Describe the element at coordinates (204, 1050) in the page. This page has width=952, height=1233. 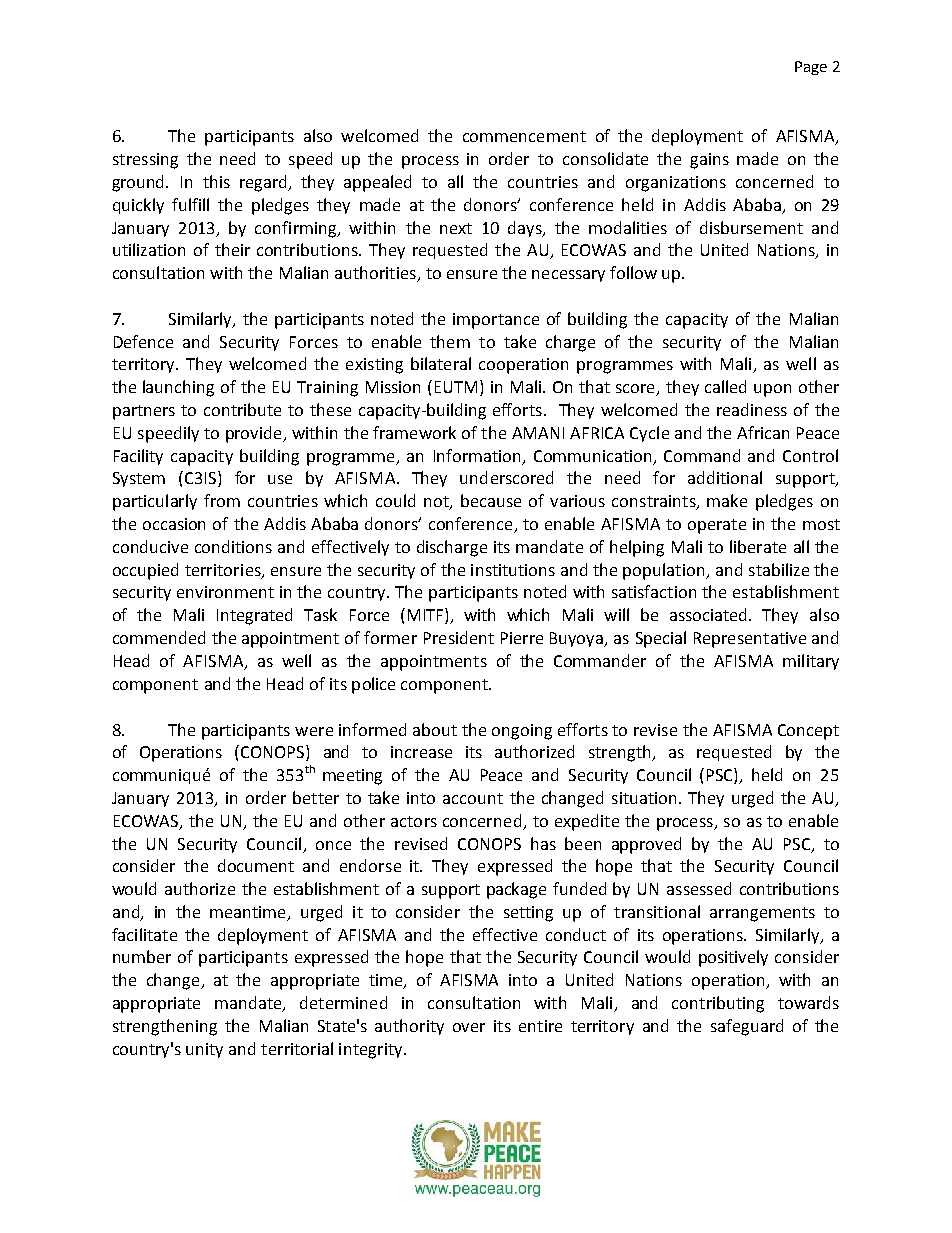
I see `unity` at that location.
